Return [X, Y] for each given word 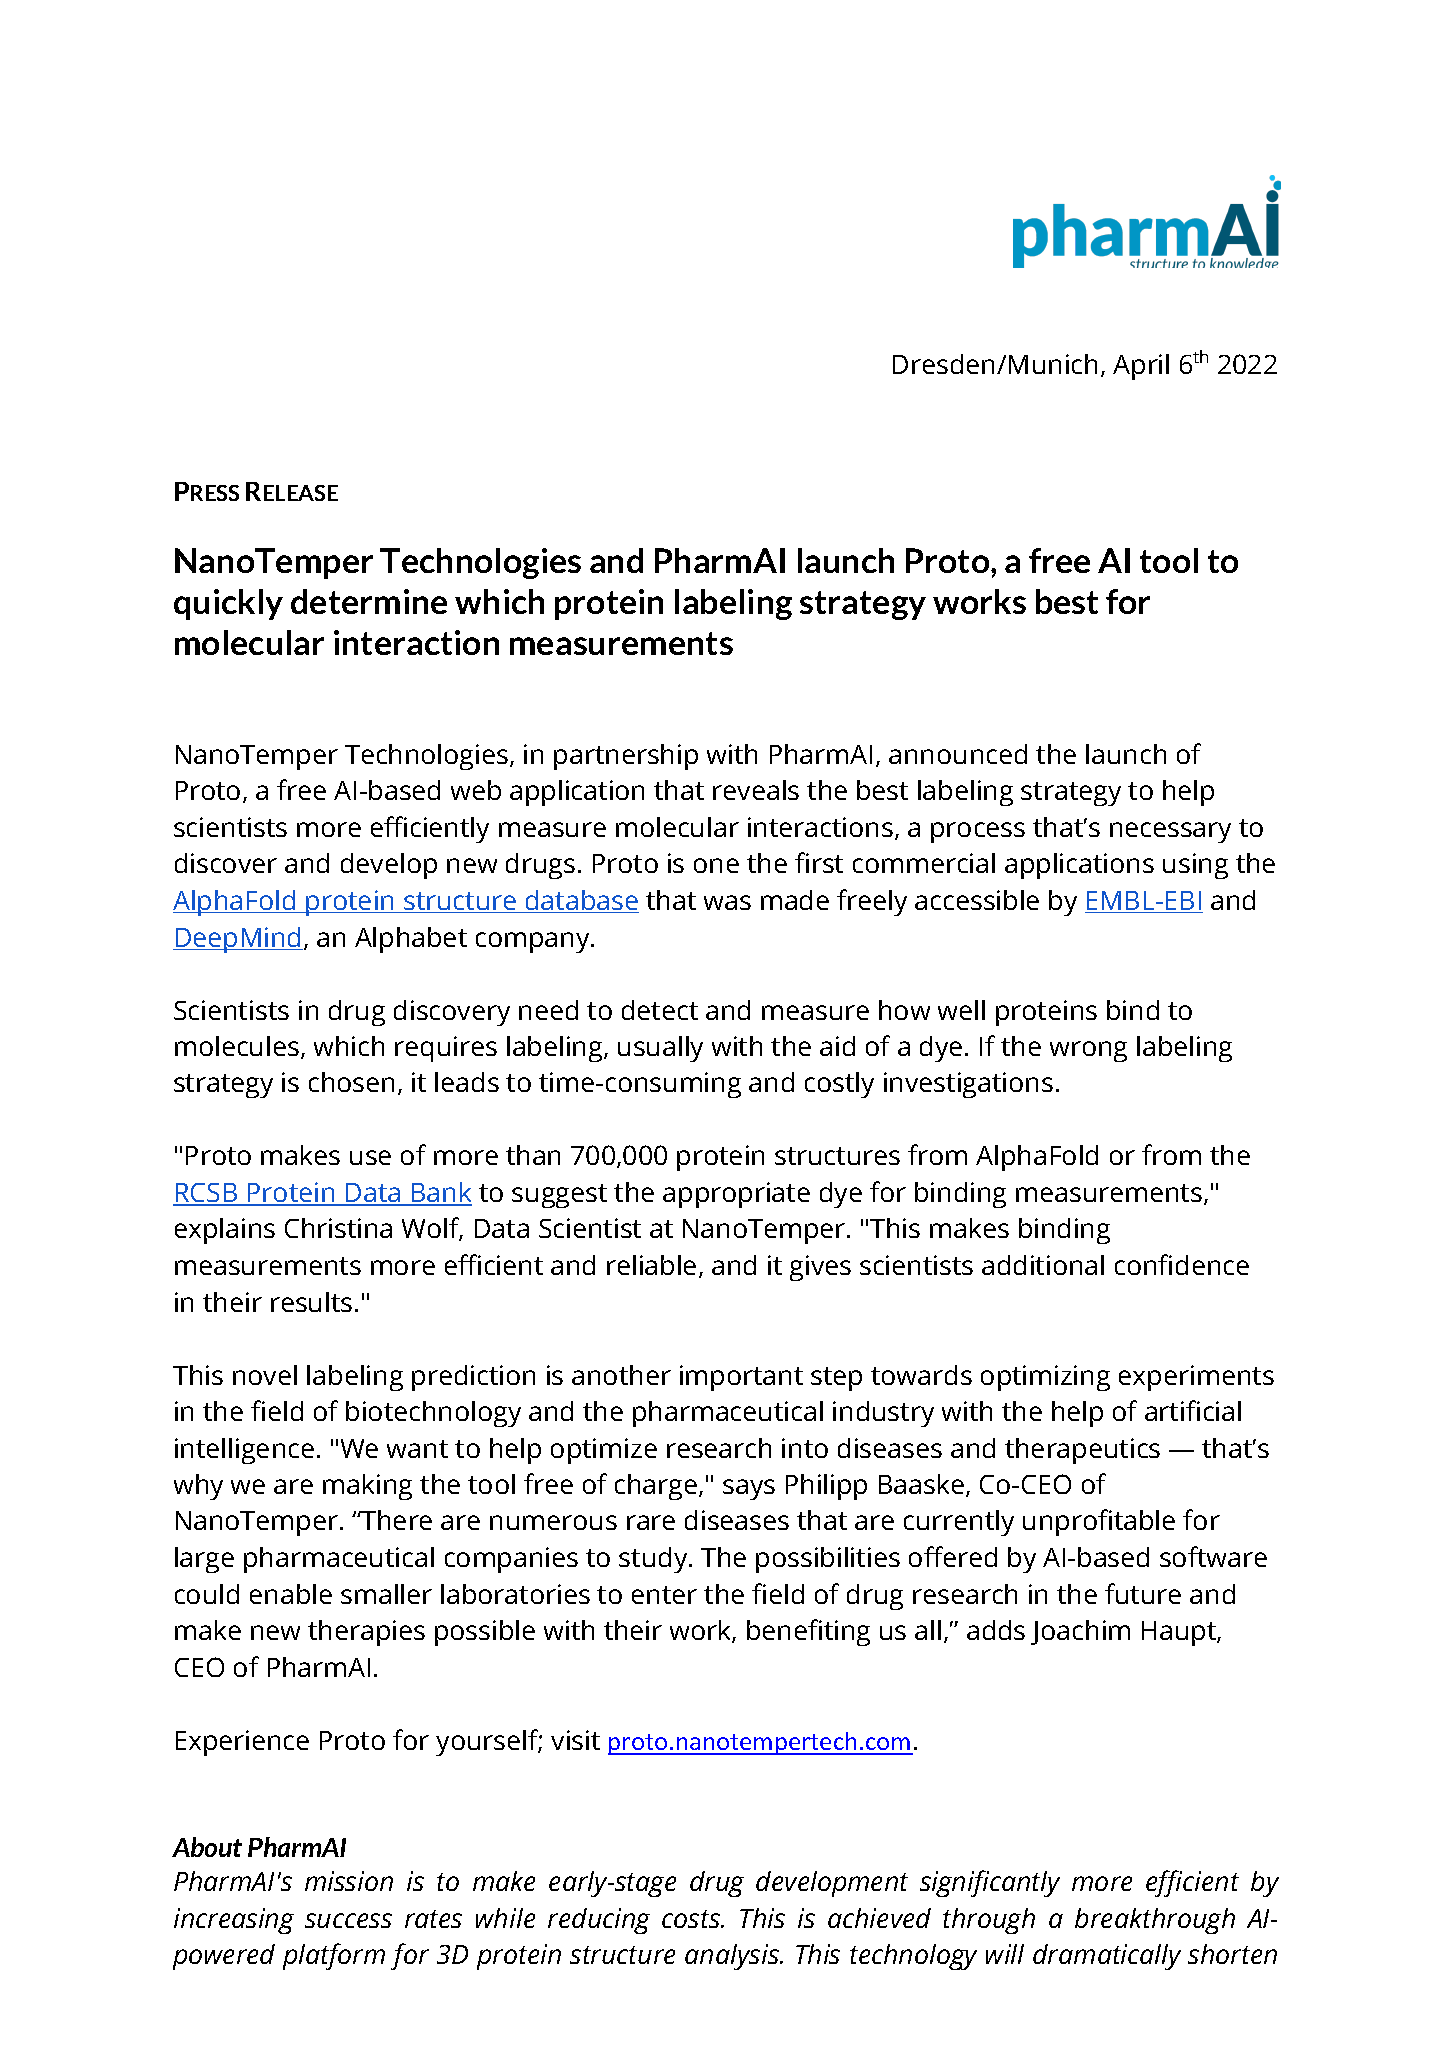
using [1195, 866]
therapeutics [1082, 1451]
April [1141, 367]
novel [265, 1375]
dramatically [1107, 1957]
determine [369, 601]
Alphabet [411, 940]
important [741, 1378]
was [727, 902]
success [348, 1920]
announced [958, 754]
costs [692, 1919]
